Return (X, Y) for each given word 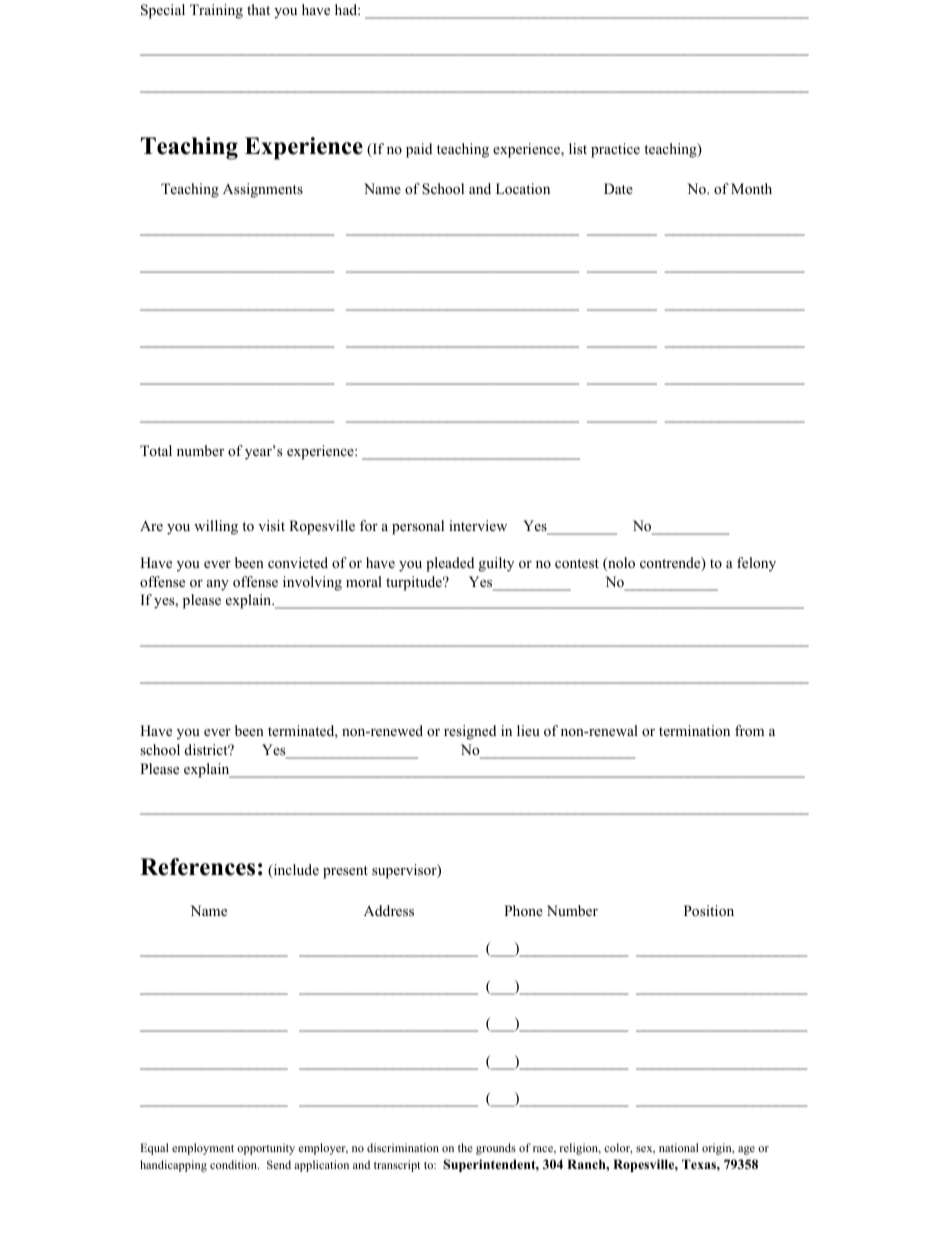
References (197, 867)
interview (478, 525)
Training (216, 11)
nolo (620, 564)
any (218, 585)
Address (389, 910)
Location (523, 189)
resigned (470, 732)
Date (618, 188)
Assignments (263, 190)
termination (694, 730)
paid (419, 150)
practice (615, 150)
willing (216, 527)
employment (203, 1149)
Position (709, 911)
